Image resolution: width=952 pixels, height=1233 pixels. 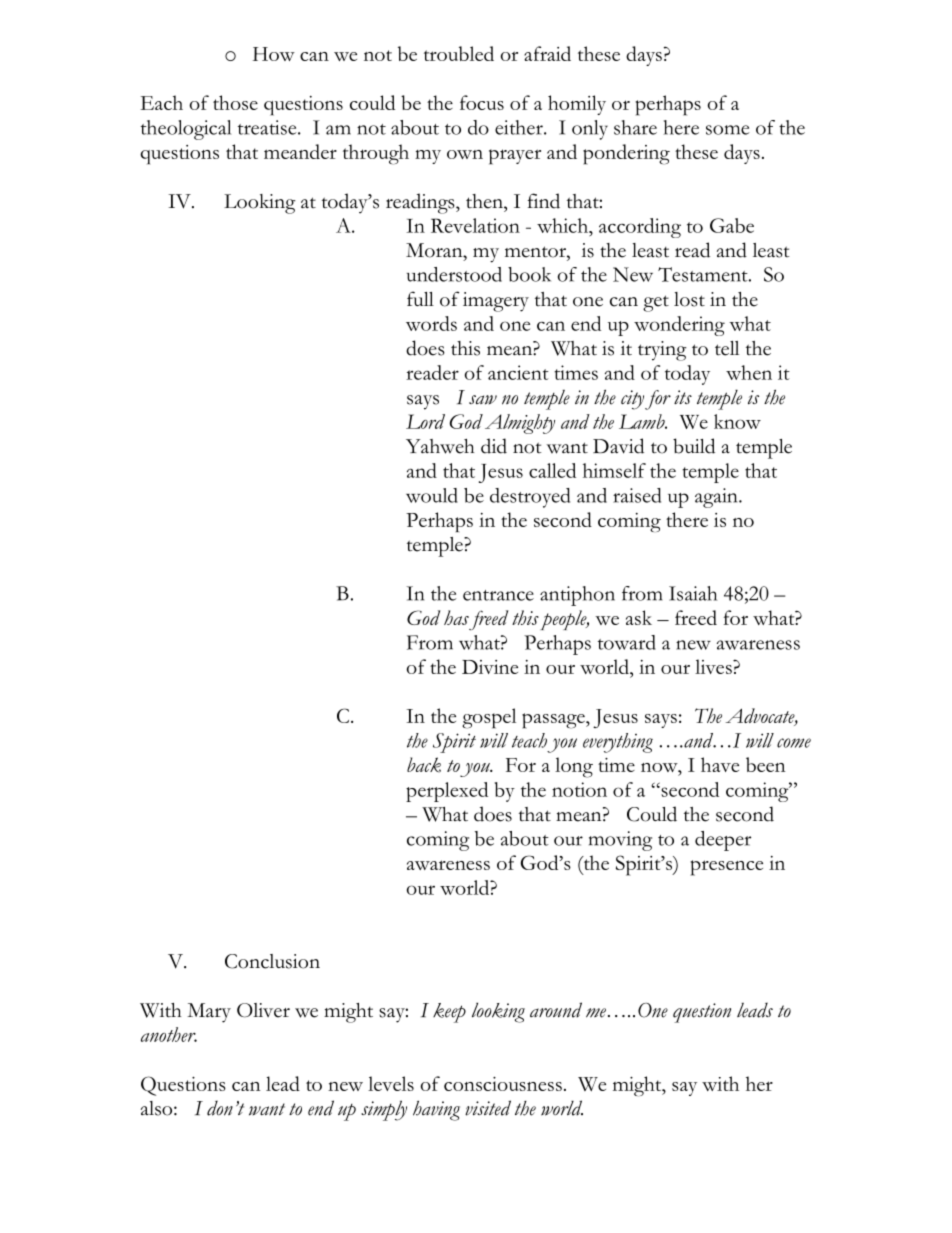 What do you see at coordinates (263, 1010) in the image?
I see `Oliver` at bounding box center [263, 1010].
